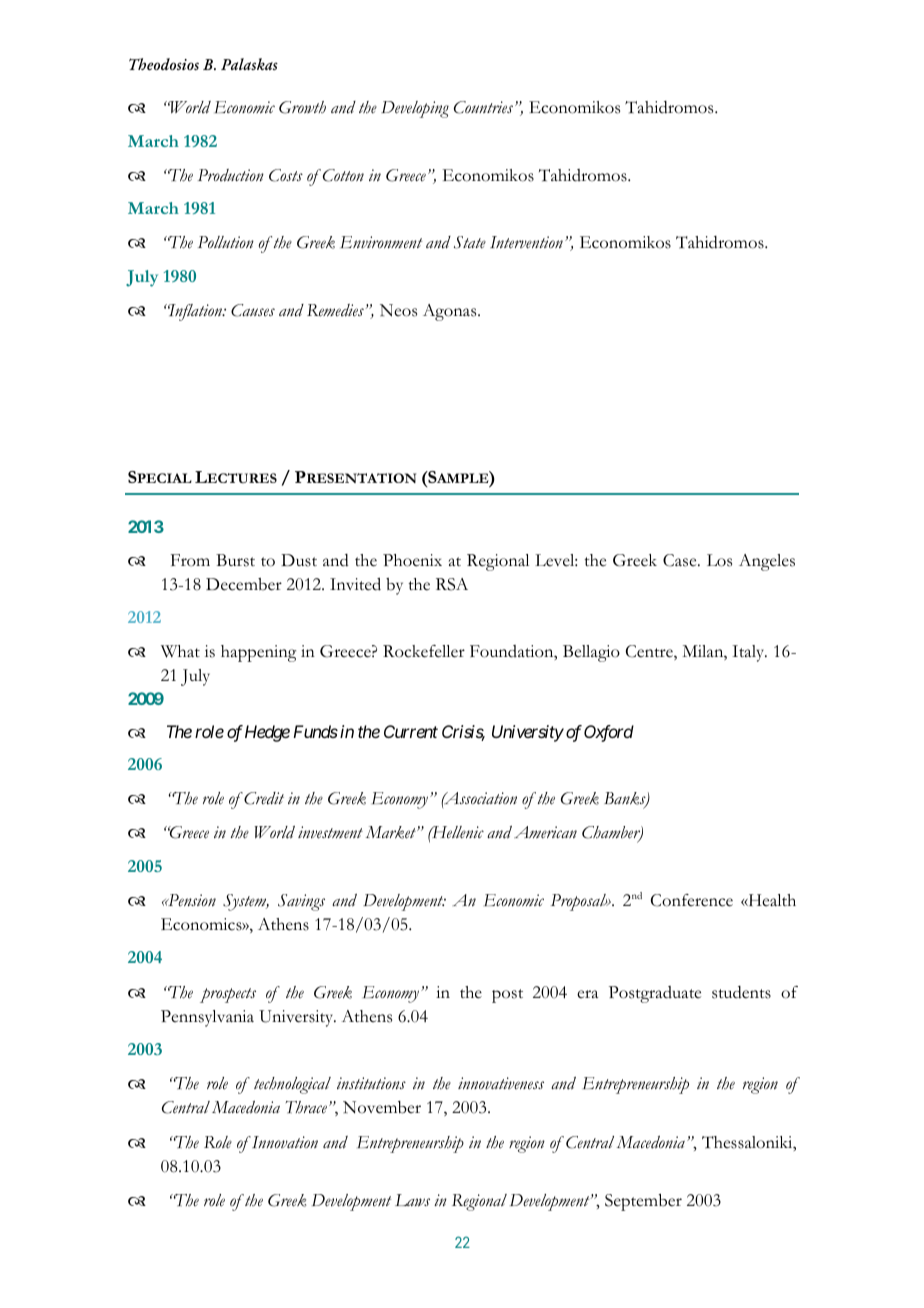 This document has width=924, height=1308. Describe the element at coordinates (398, 310) in the document. I see `Neos` at that location.
